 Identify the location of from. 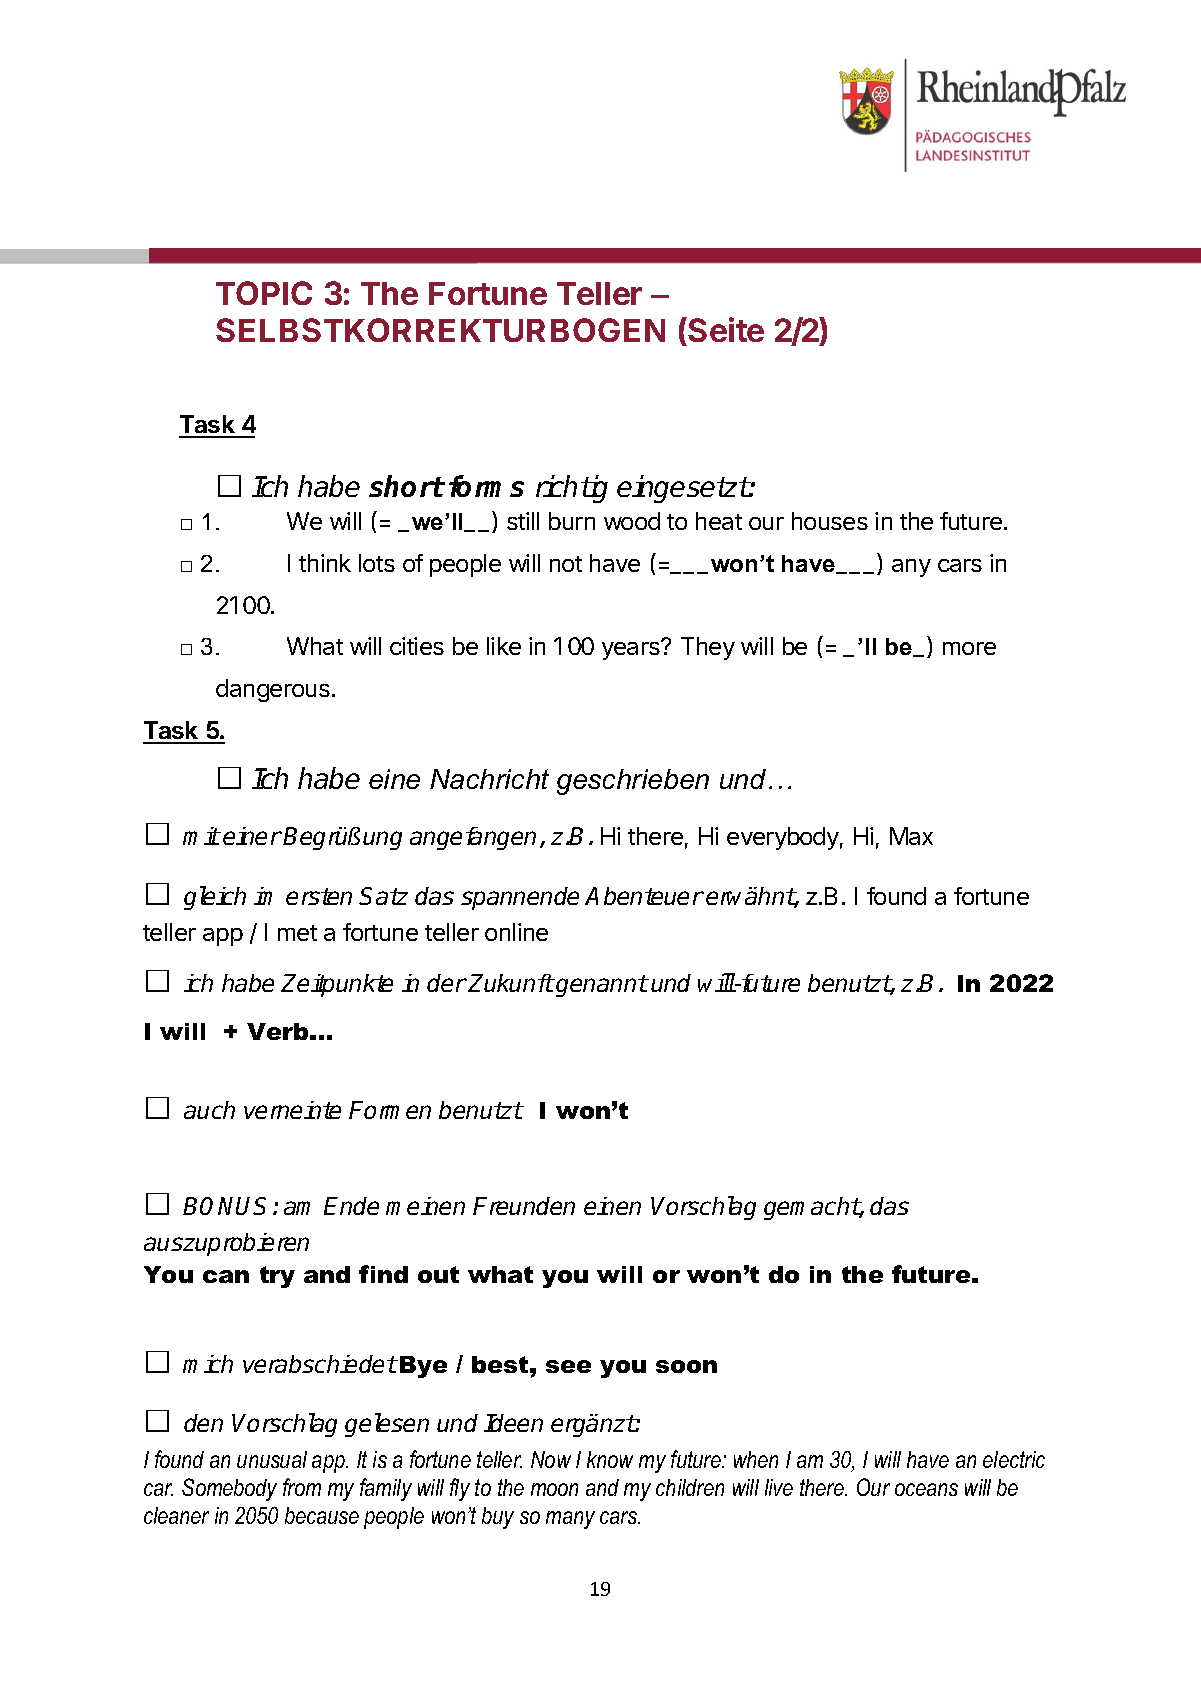
(302, 1487).
